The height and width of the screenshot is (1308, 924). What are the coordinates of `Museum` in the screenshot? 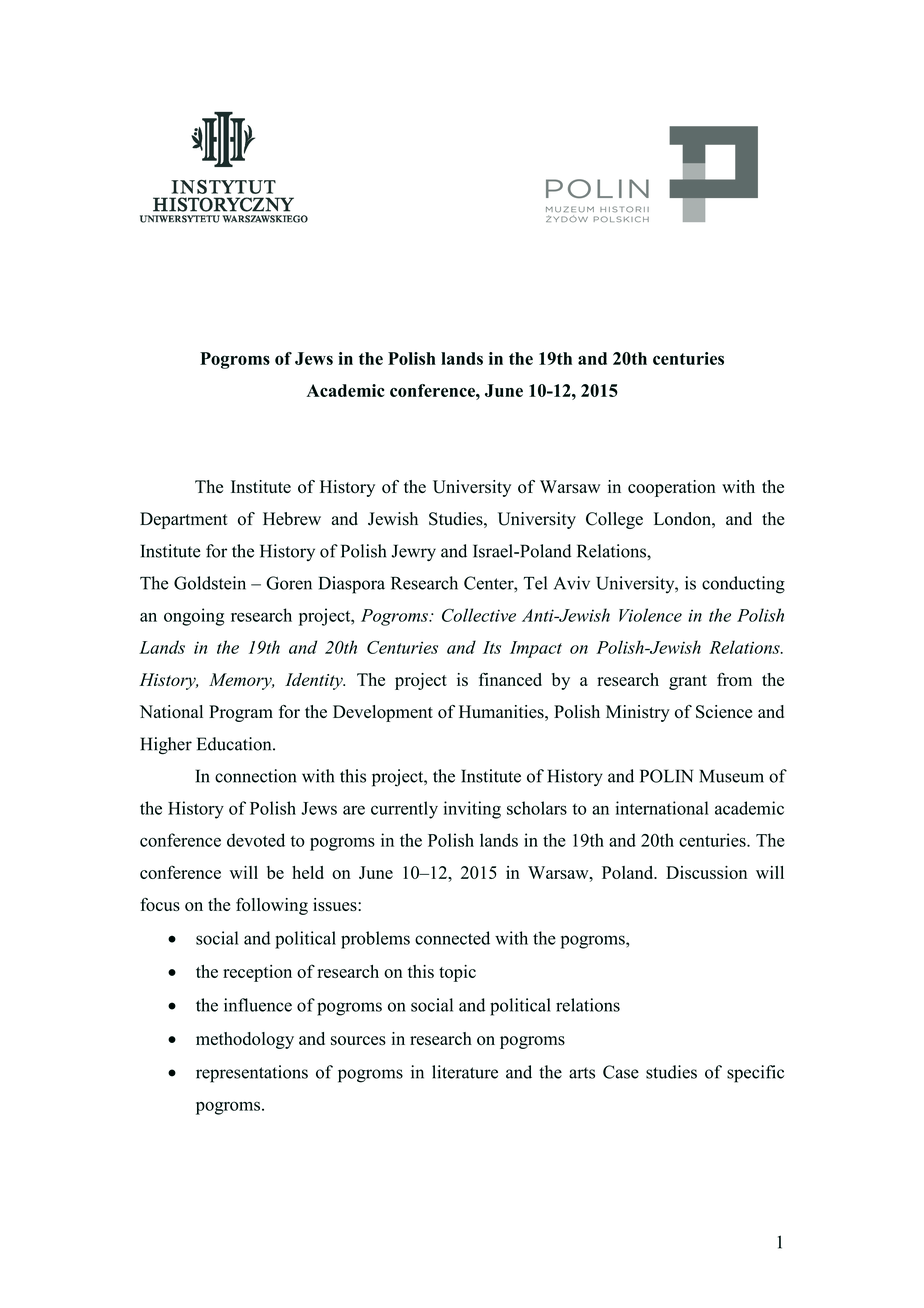 It's located at (731, 776).
